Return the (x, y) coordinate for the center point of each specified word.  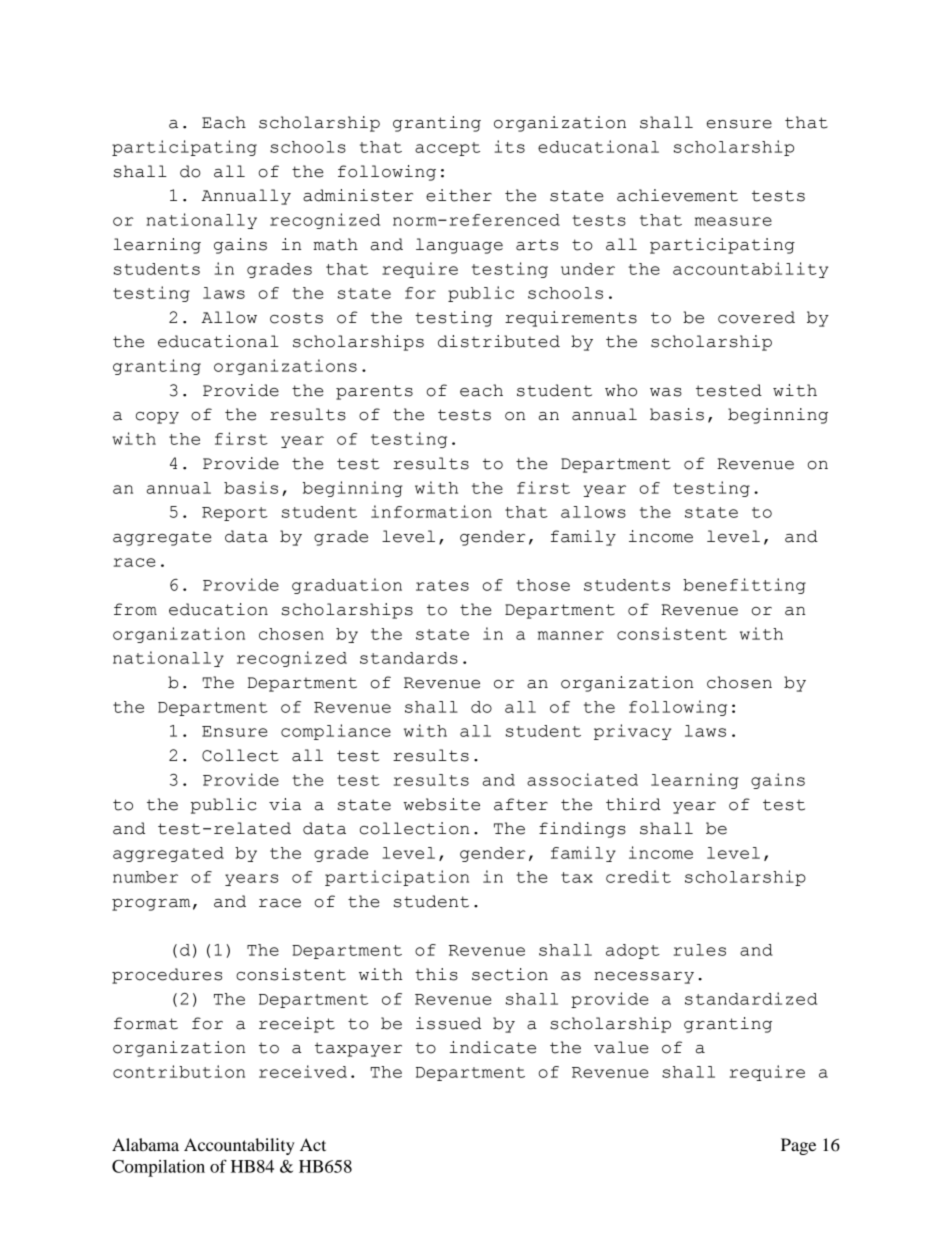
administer (358, 195)
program (151, 905)
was (666, 392)
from (135, 609)
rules (700, 950)
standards (409, 658)
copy (157, 418)
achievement (677, 195)
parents (374, 392)
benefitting (744, 586)
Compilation (158, 1168)
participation (397, 878)
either (459, 195)
